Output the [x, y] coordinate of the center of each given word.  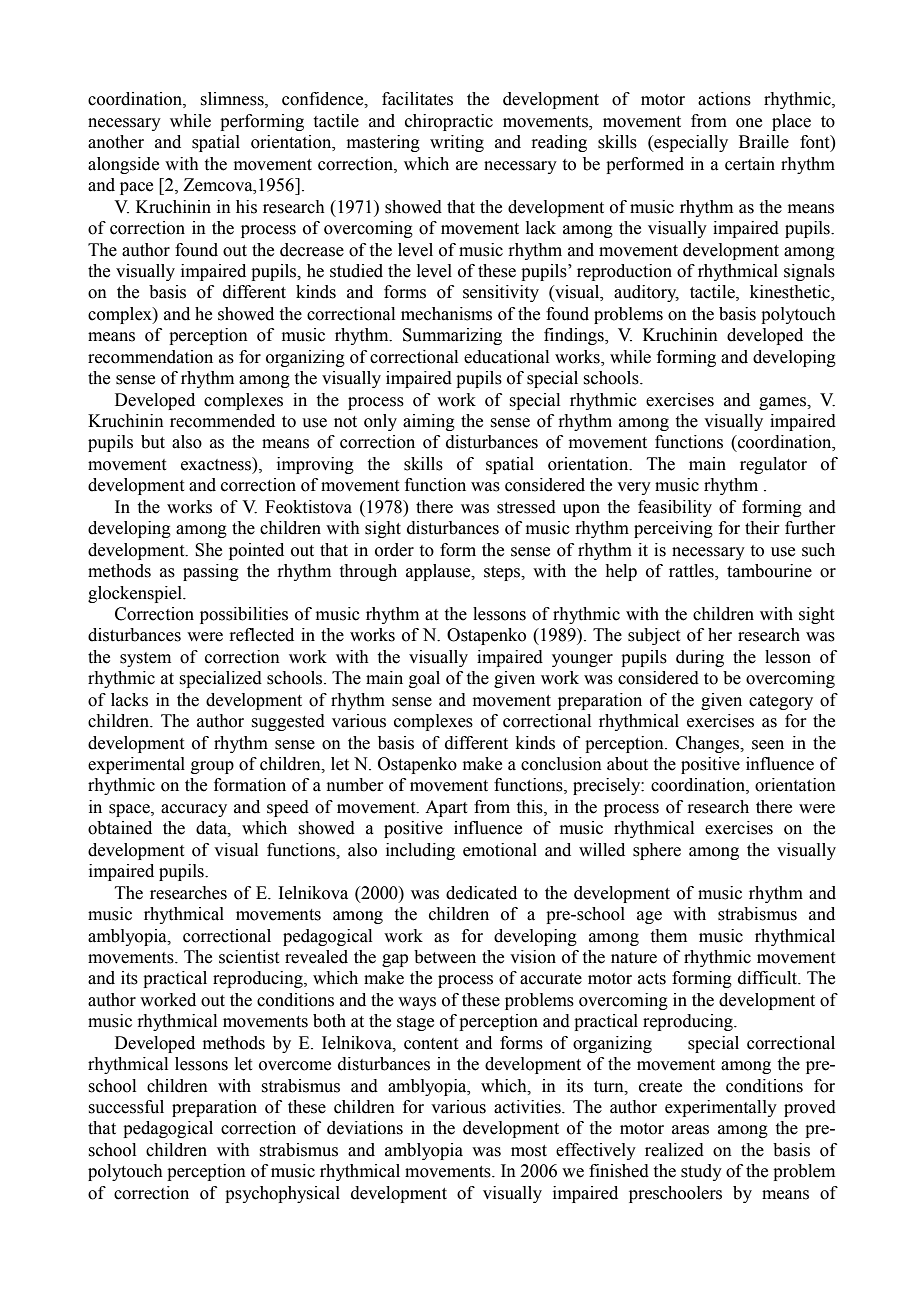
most [529, 1151]
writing [457, 143]
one [749, 123]
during [700, 658]
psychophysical [282, 1194]
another [116, 142]
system [145, 659]
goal [424, 679]
